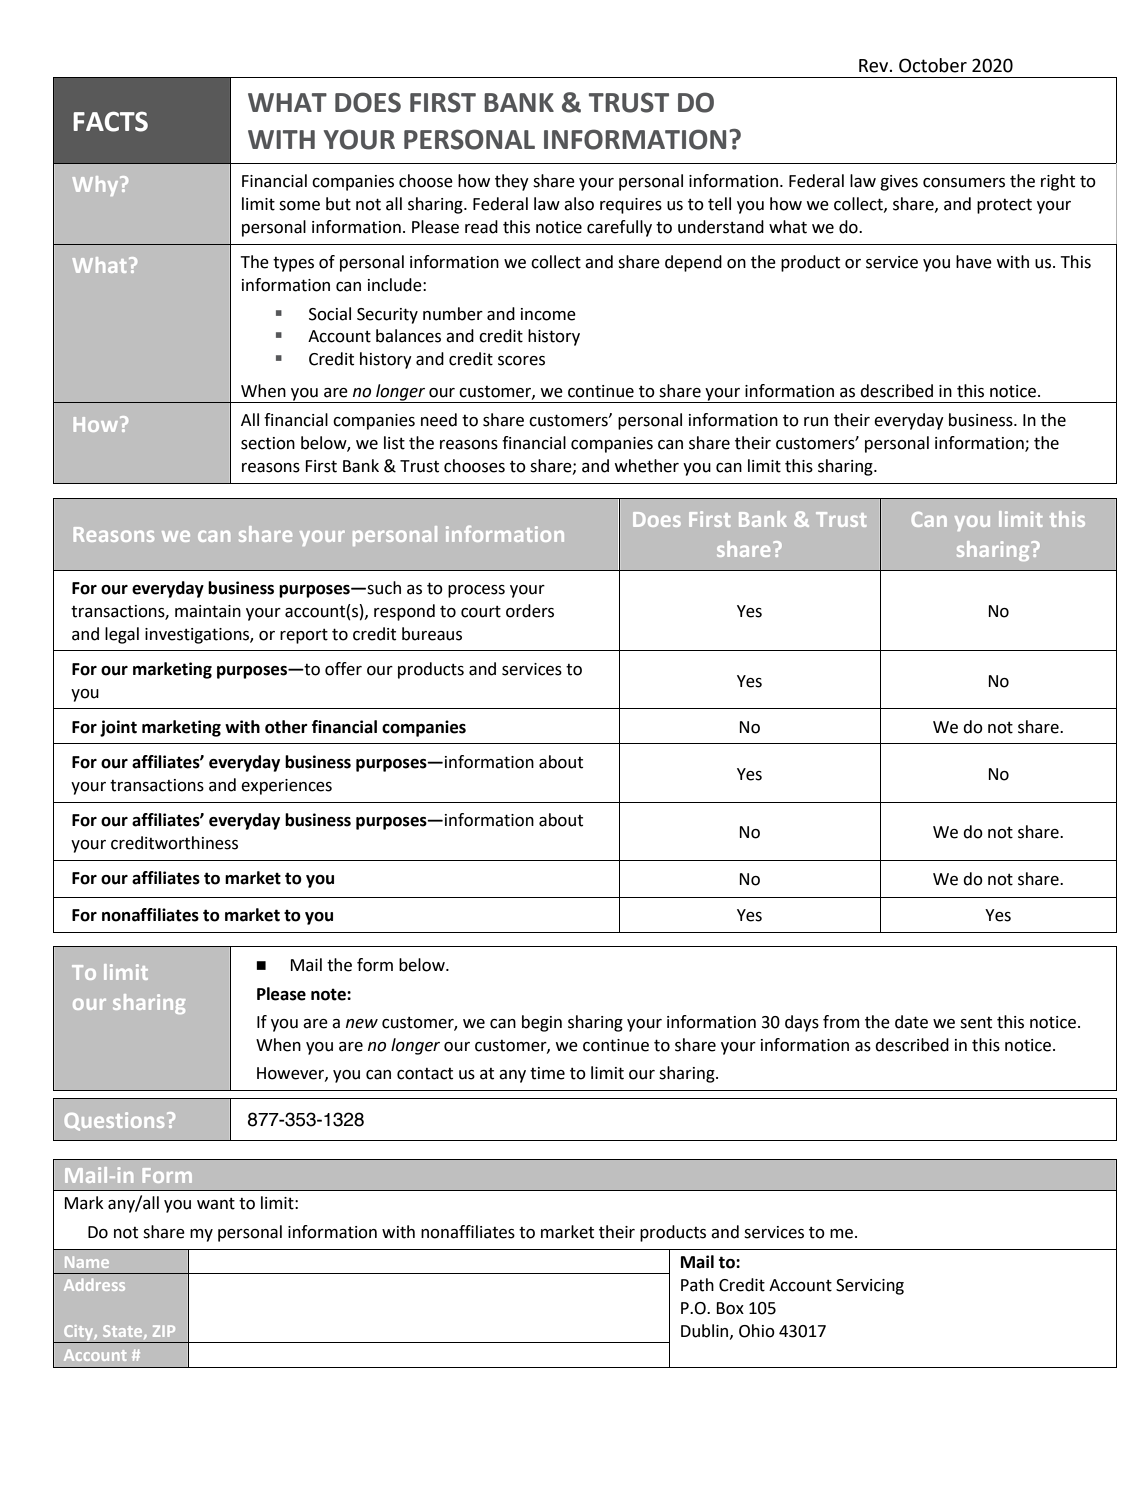  I want to click on Path, so click(697, 1285).
